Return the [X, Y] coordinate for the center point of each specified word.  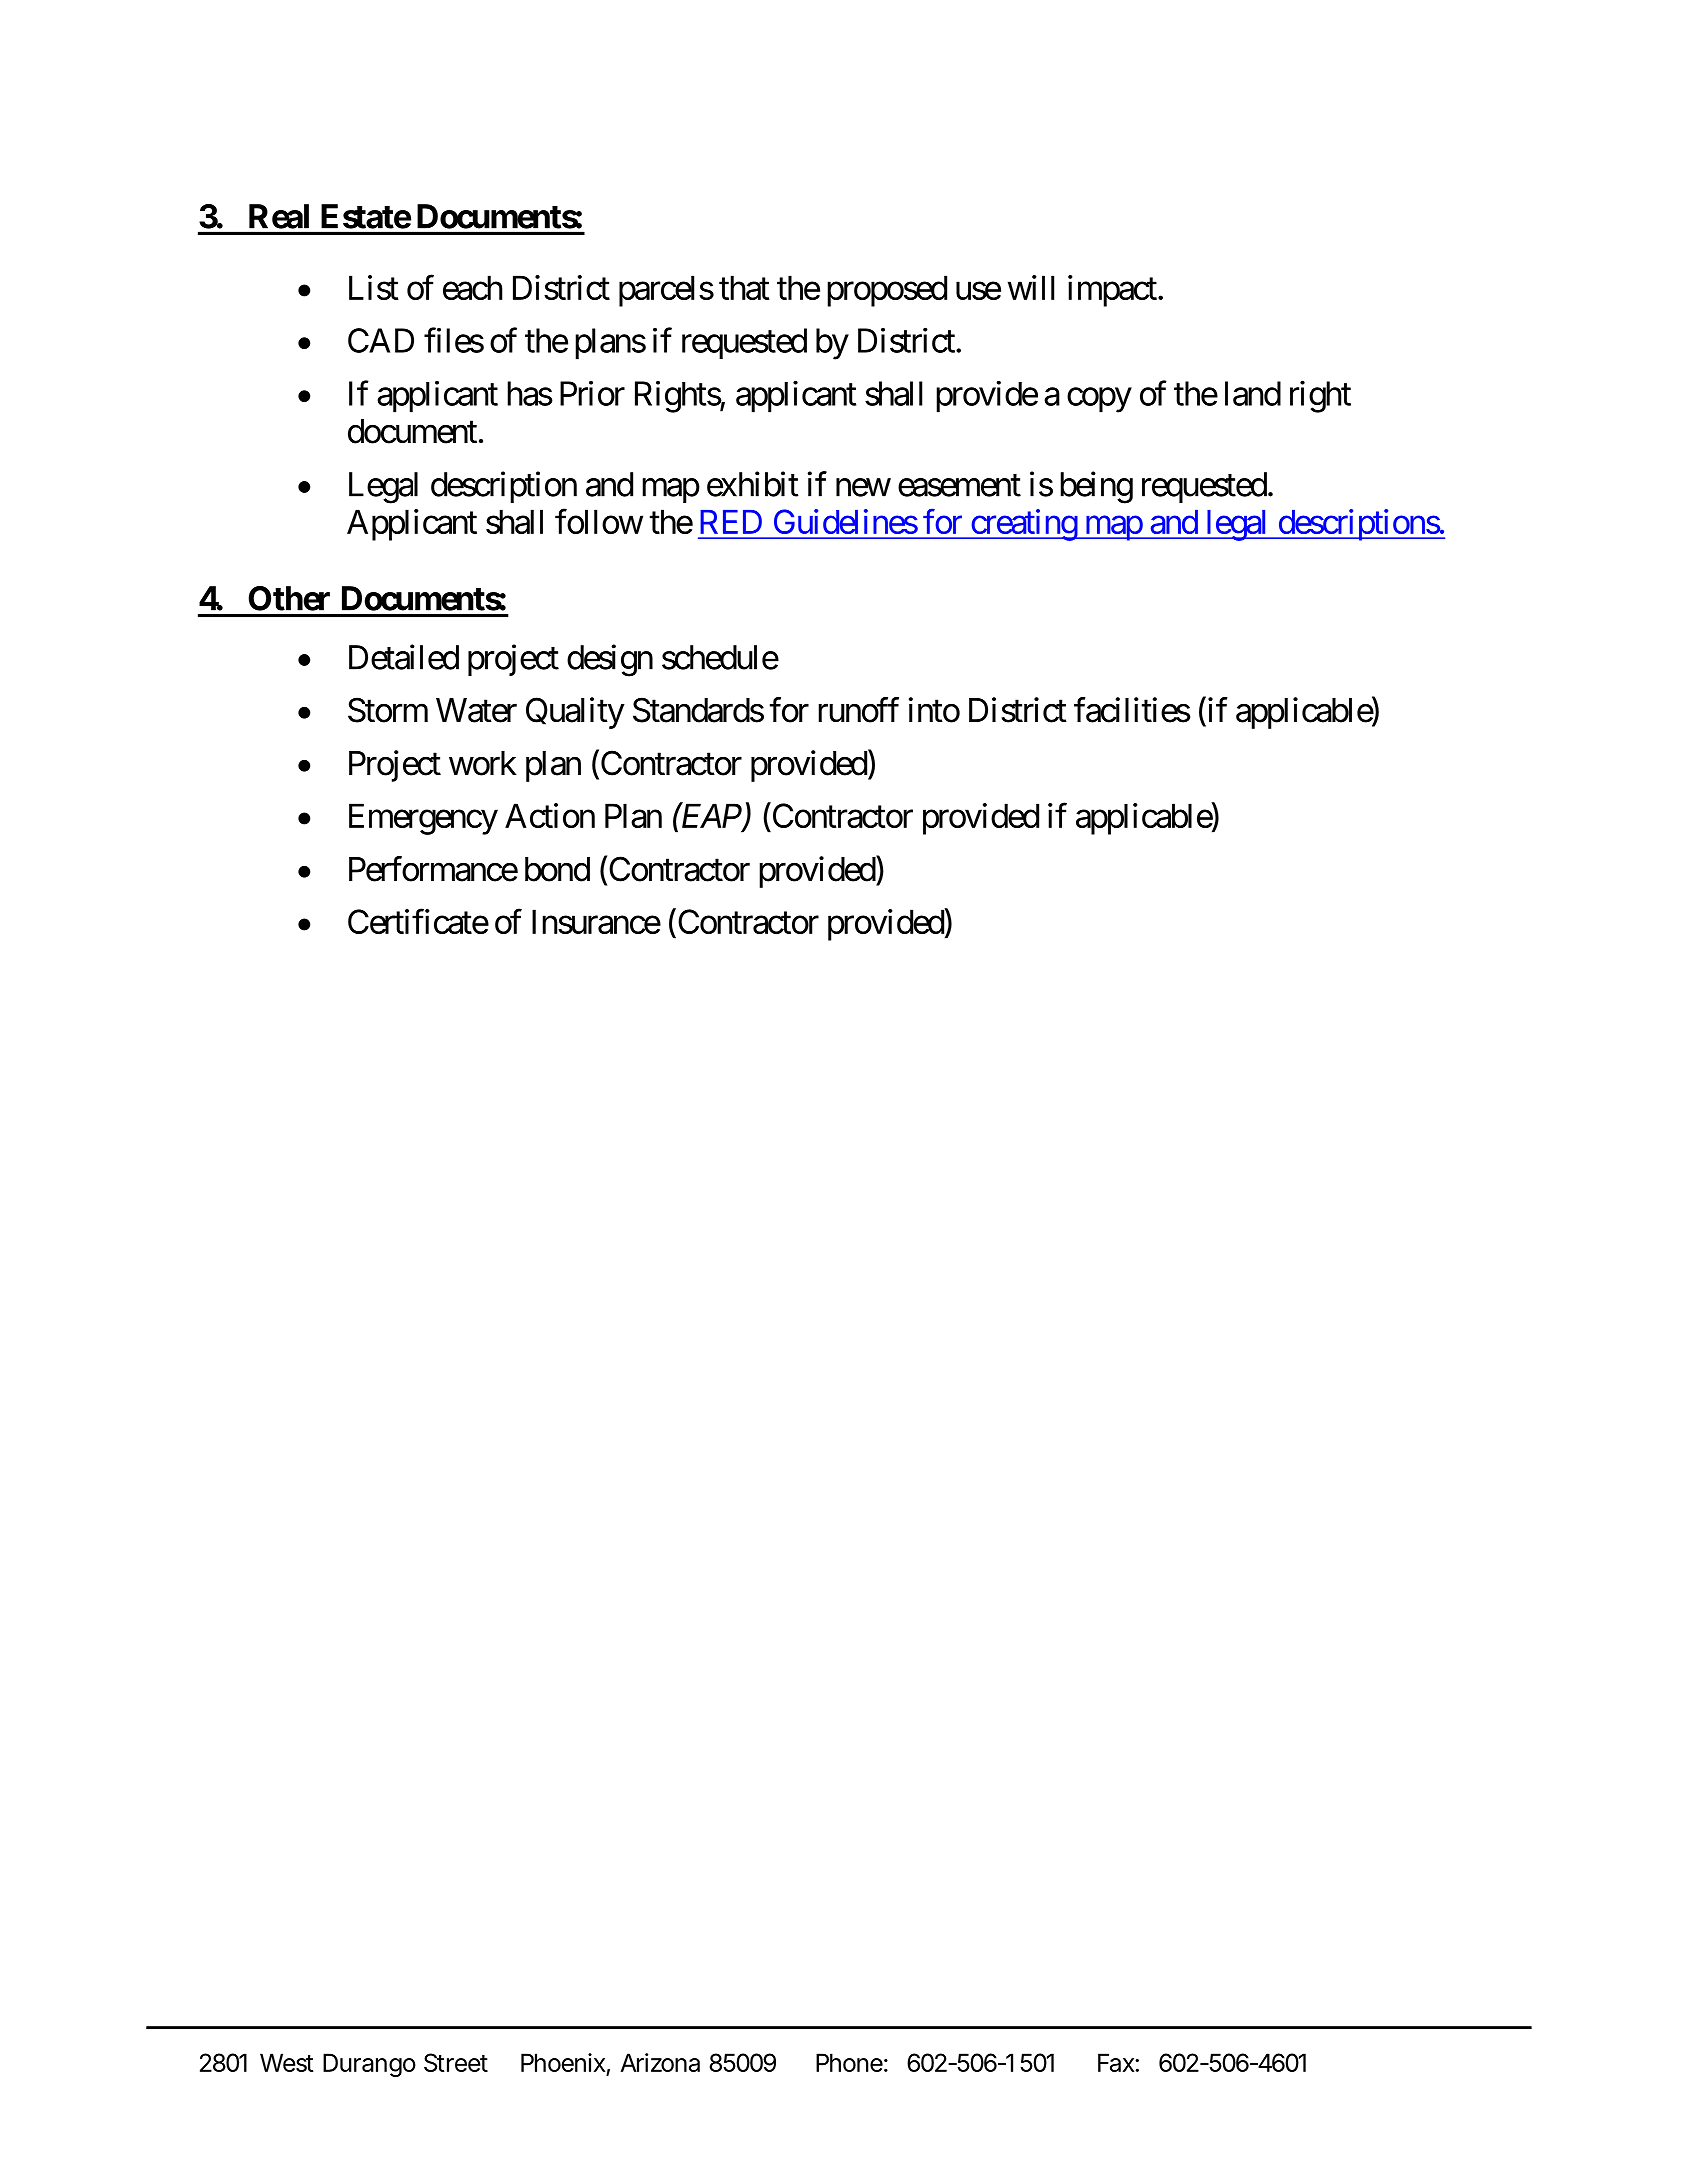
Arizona [660, 2062]
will [1031, 287]
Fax [1117, 2062]
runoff [858, 710]
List [374, 287]
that [744, 287]
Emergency [423, 819]
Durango [369, 2065]
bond [557, 869]
